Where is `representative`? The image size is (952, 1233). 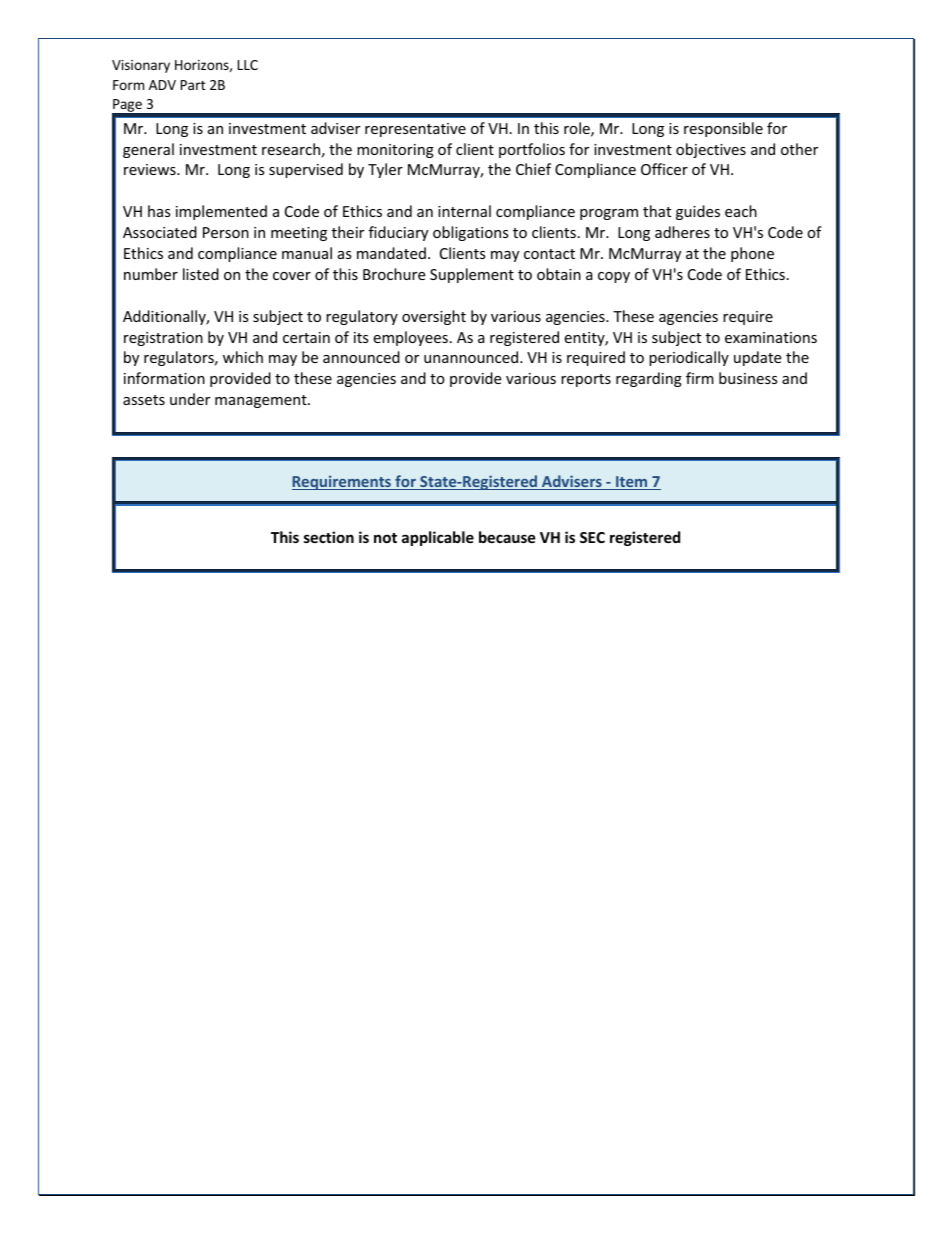
representative is located at coordinates (415, 130).
